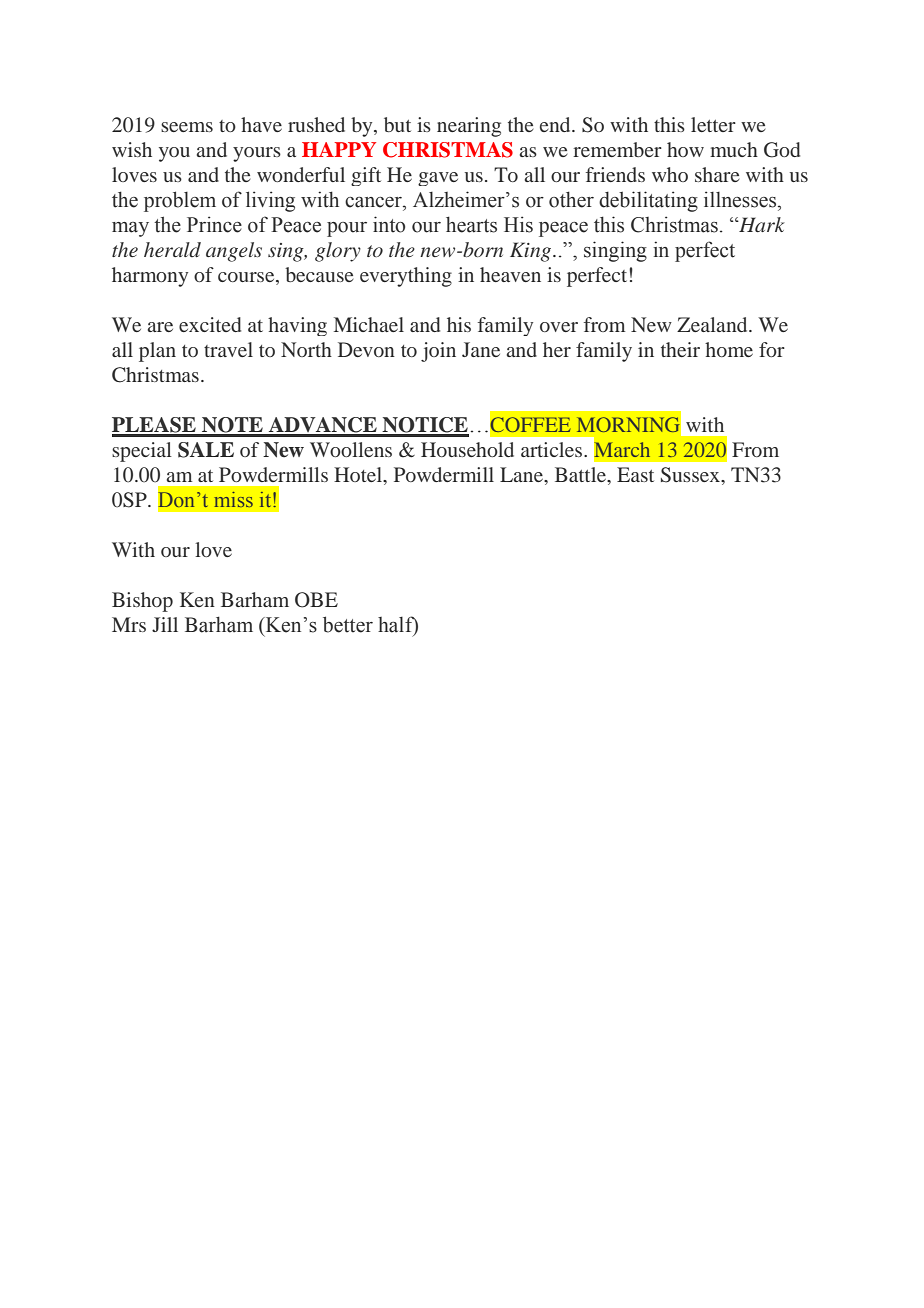 This image has width=924, height=1308. I want to click on better, so click(348, 624).
